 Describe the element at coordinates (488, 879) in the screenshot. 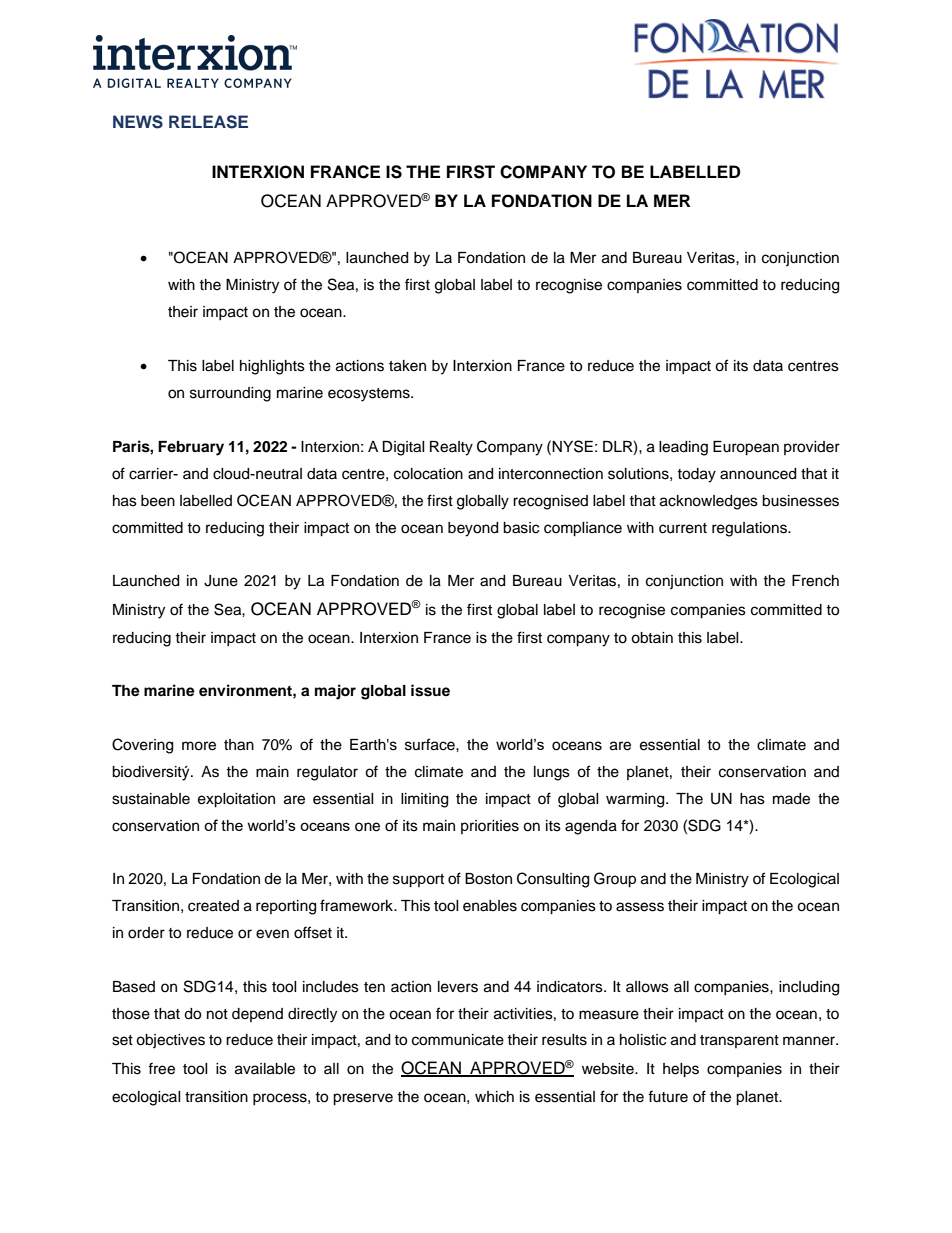

I see `Boston` at that location.
